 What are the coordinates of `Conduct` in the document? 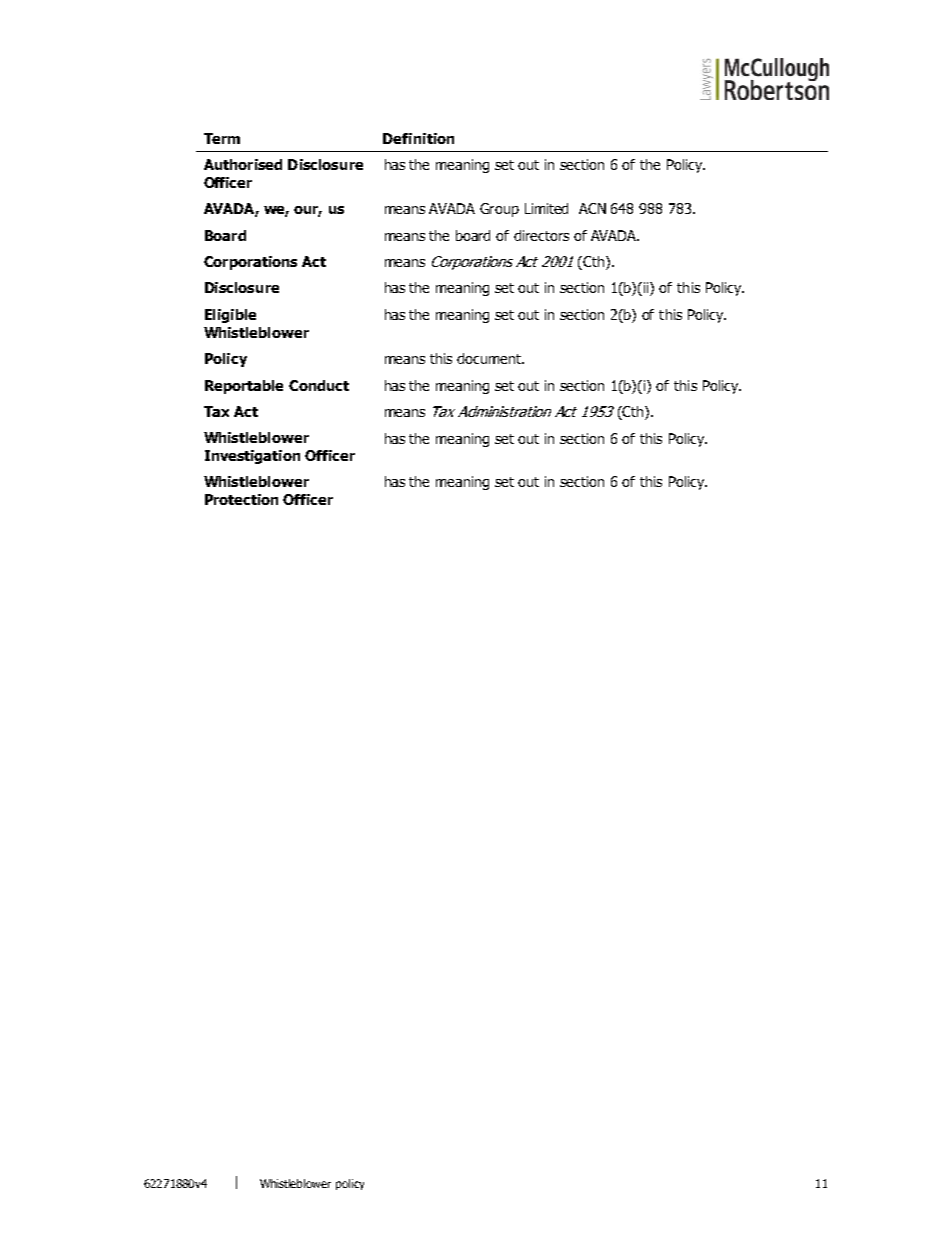 It's located at (319, 385).
